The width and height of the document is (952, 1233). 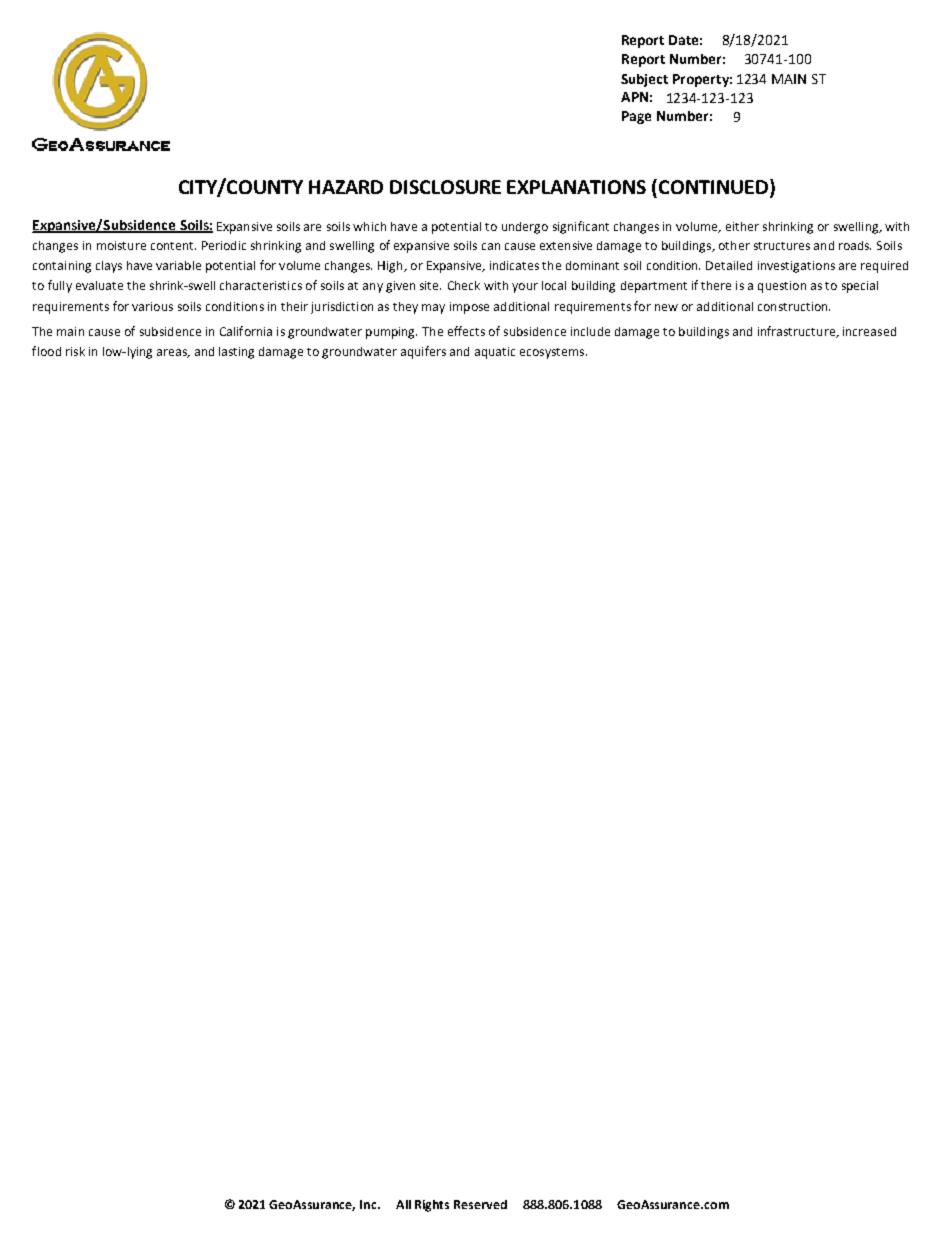 I want to click on ecosystems, so click(x=553, y=353).
